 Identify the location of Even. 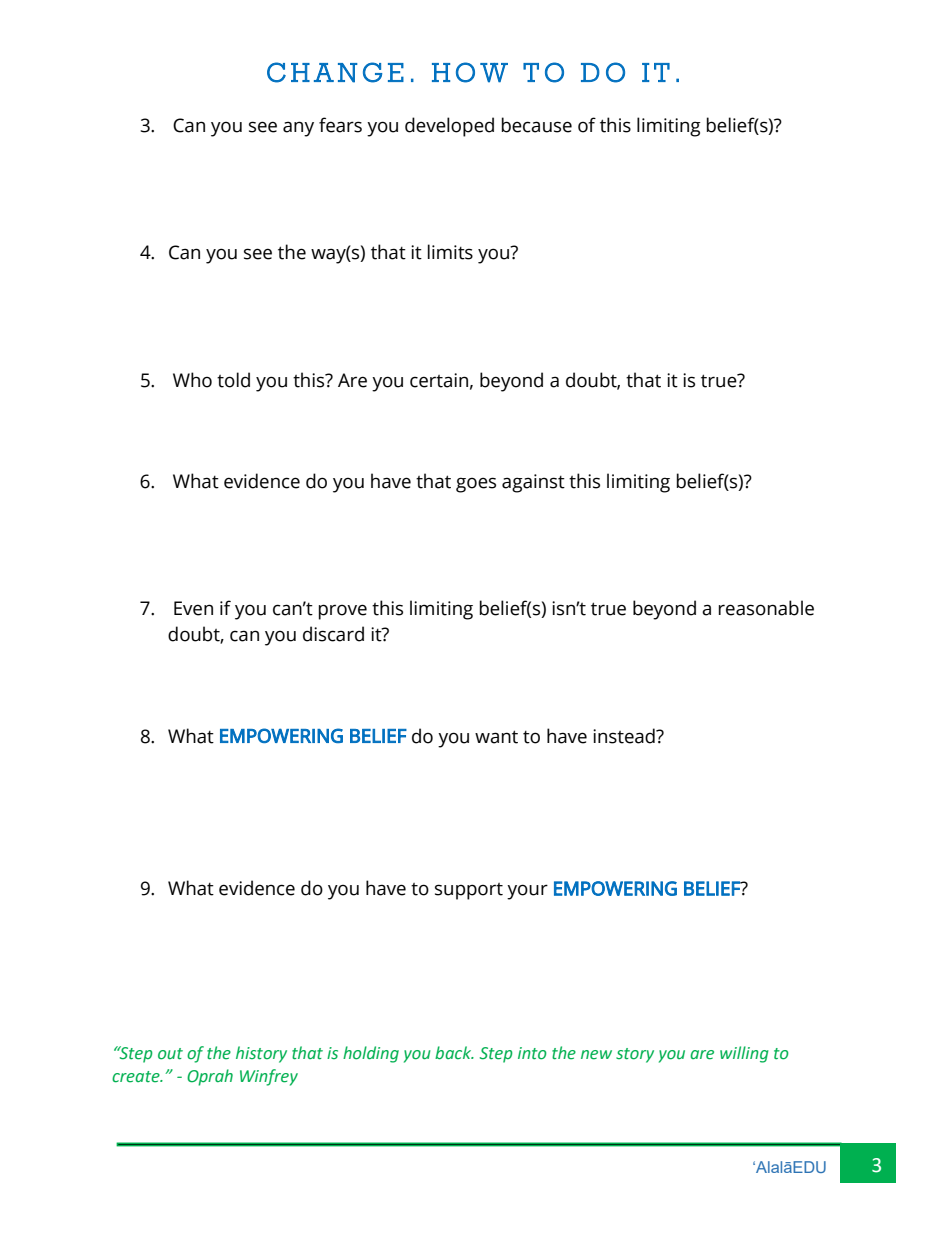
(193, 608).
